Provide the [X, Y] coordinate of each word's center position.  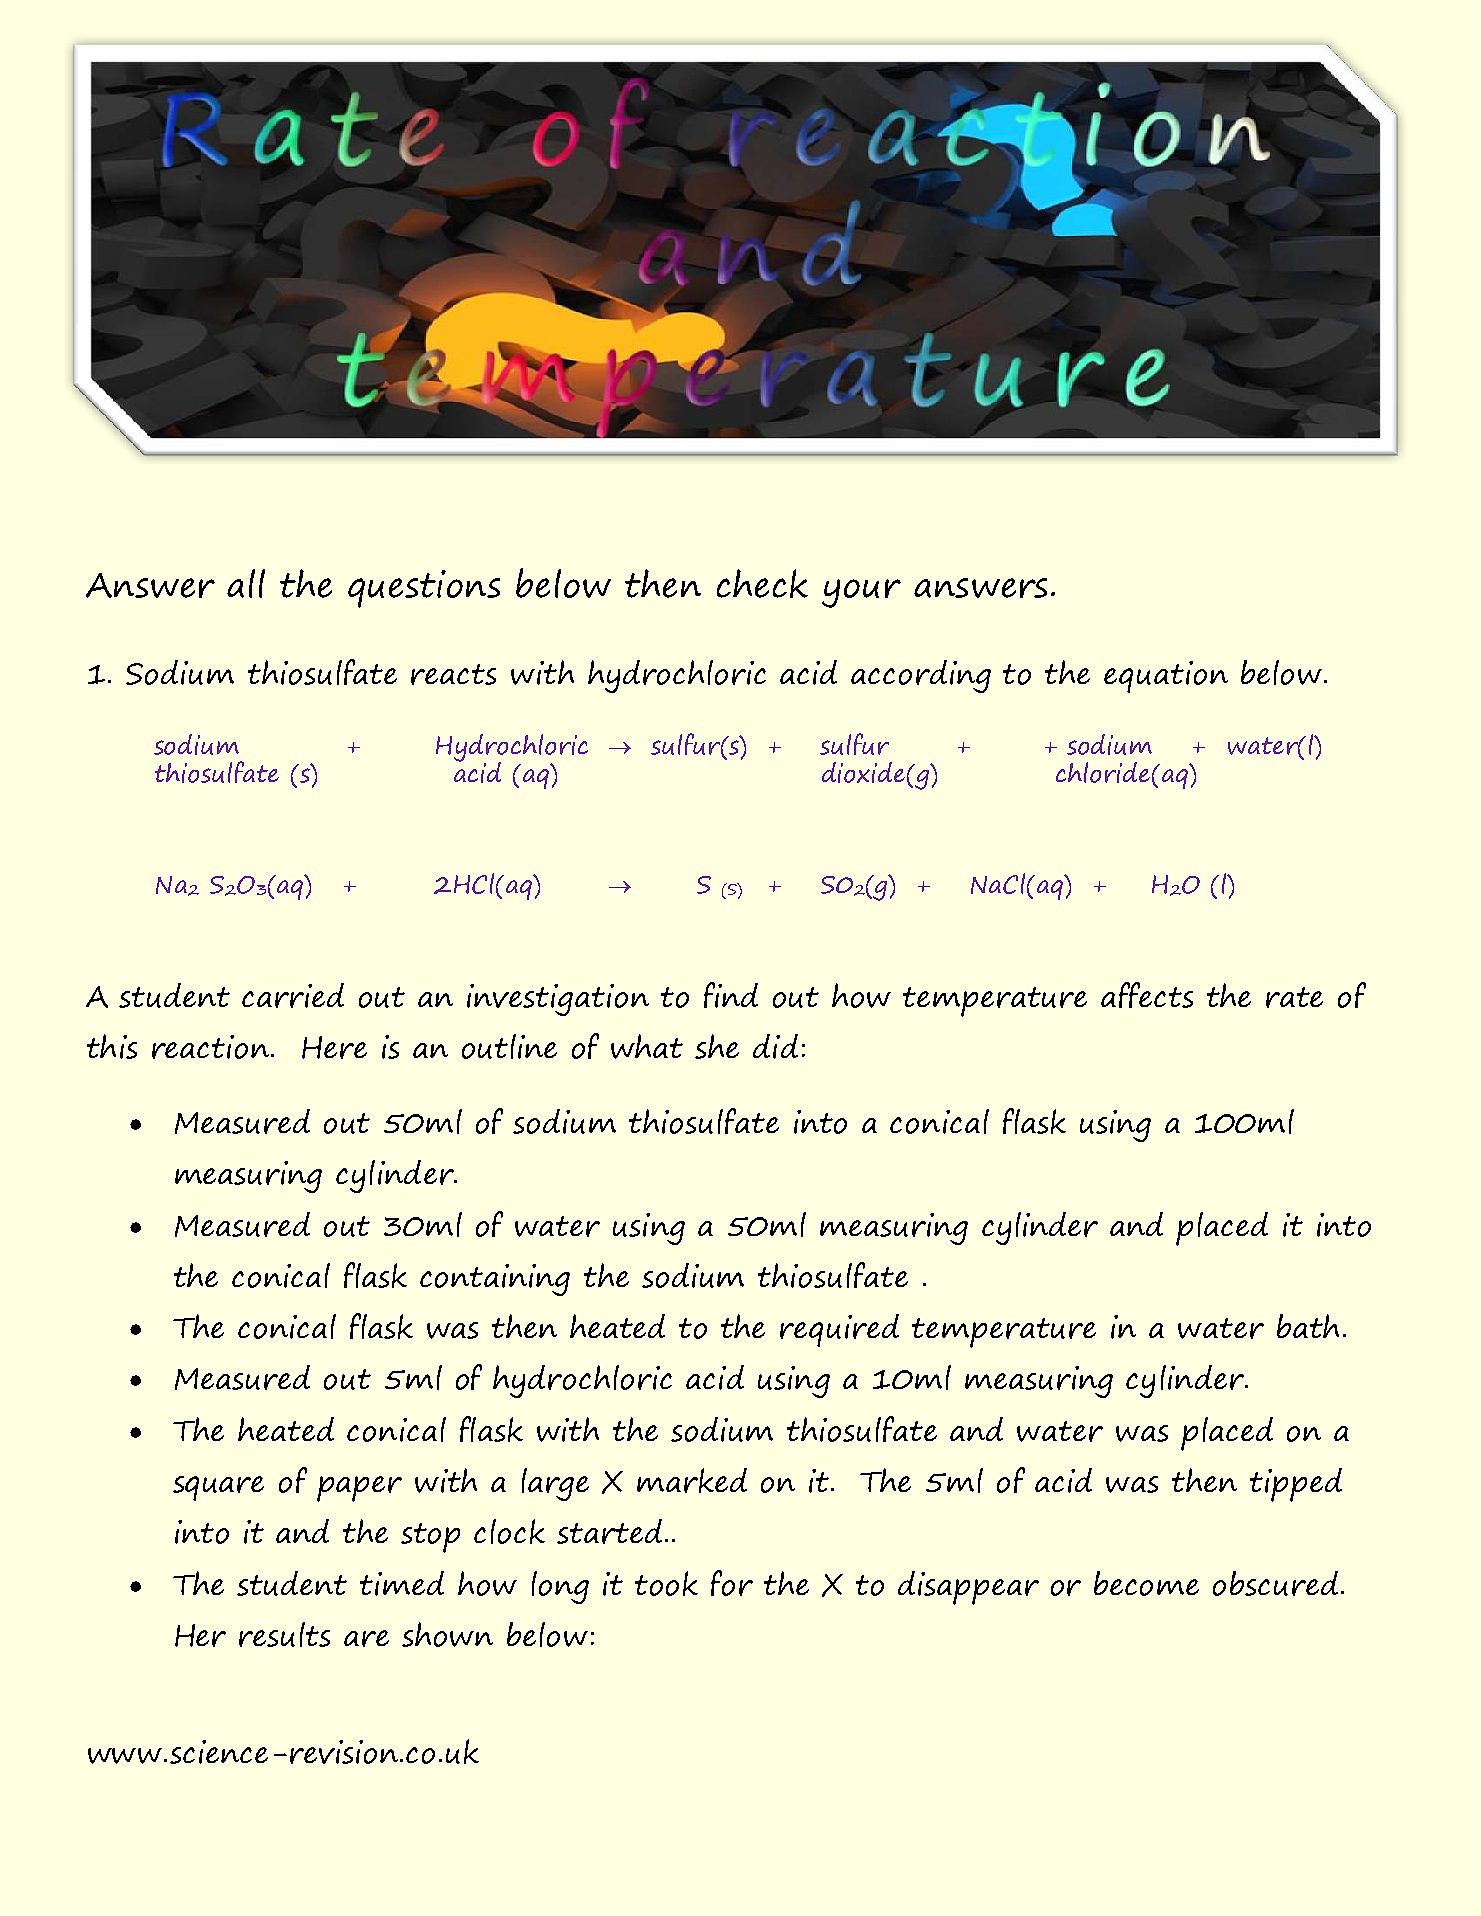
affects [1147, 995]
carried [293, 995]
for [732, 1583]
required [839, 1330]
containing [495, 1280]
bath [1308, 1326]
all [246, 583]
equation [1166, 677]
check [762, 583]
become [1146, 1583]
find [731, 995]
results [284, 1634]
